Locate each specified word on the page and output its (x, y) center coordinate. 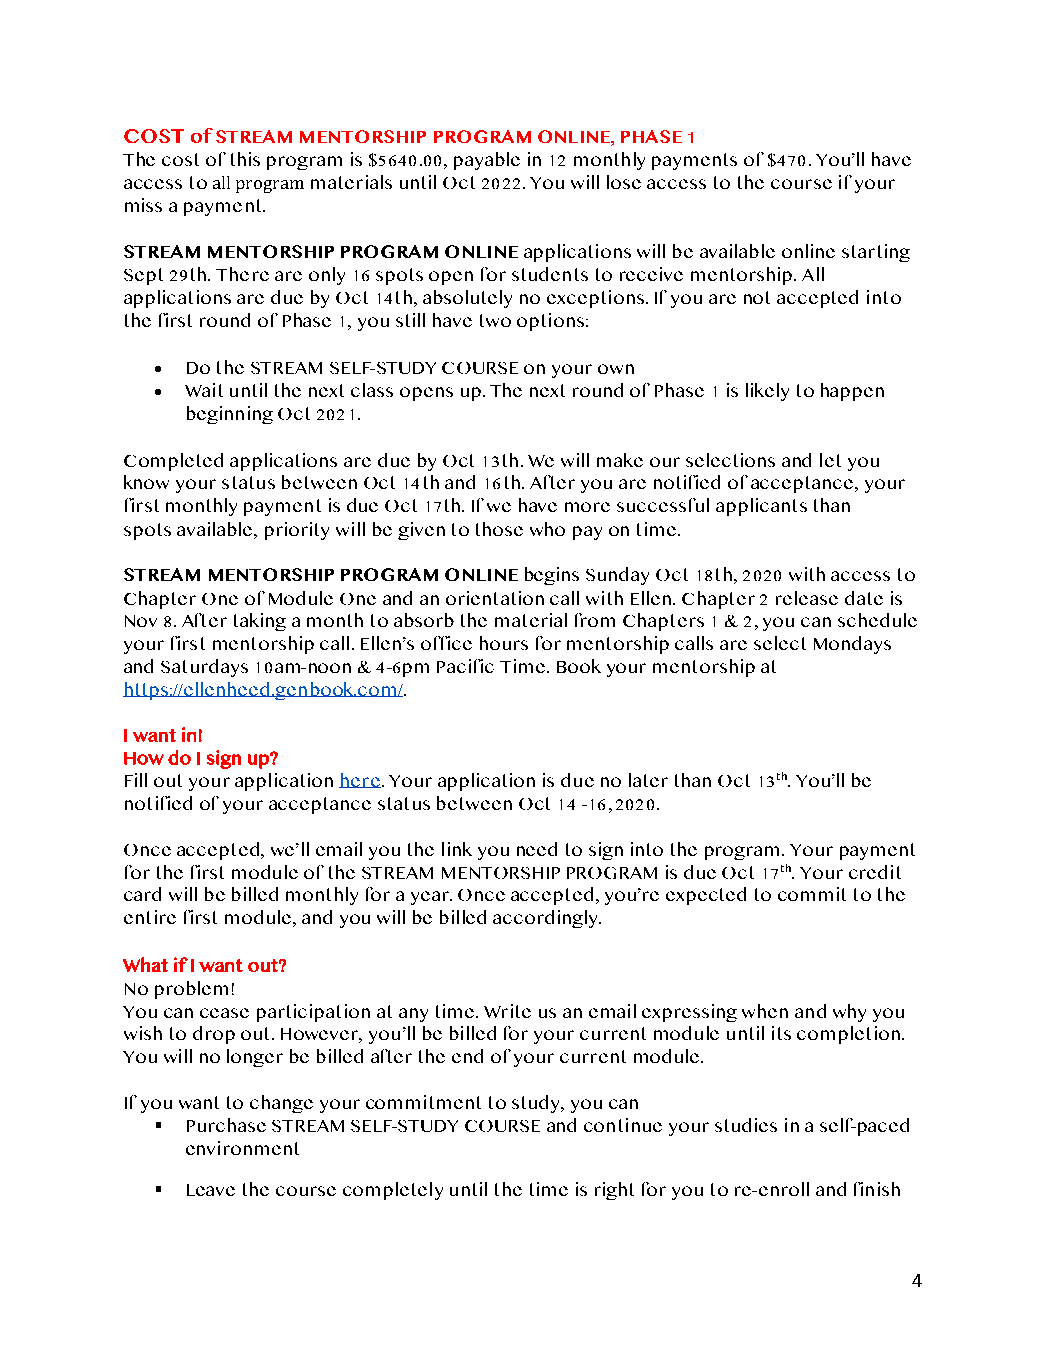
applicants (761, 507)
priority (297, 531)
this (245, 159)
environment (242, 1148)
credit (875, 872)
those (499, 529)
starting (876, 253)
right (614, 1191)
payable (487, 161)
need (537, 849)
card (142, 894)
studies (746, 1125)
